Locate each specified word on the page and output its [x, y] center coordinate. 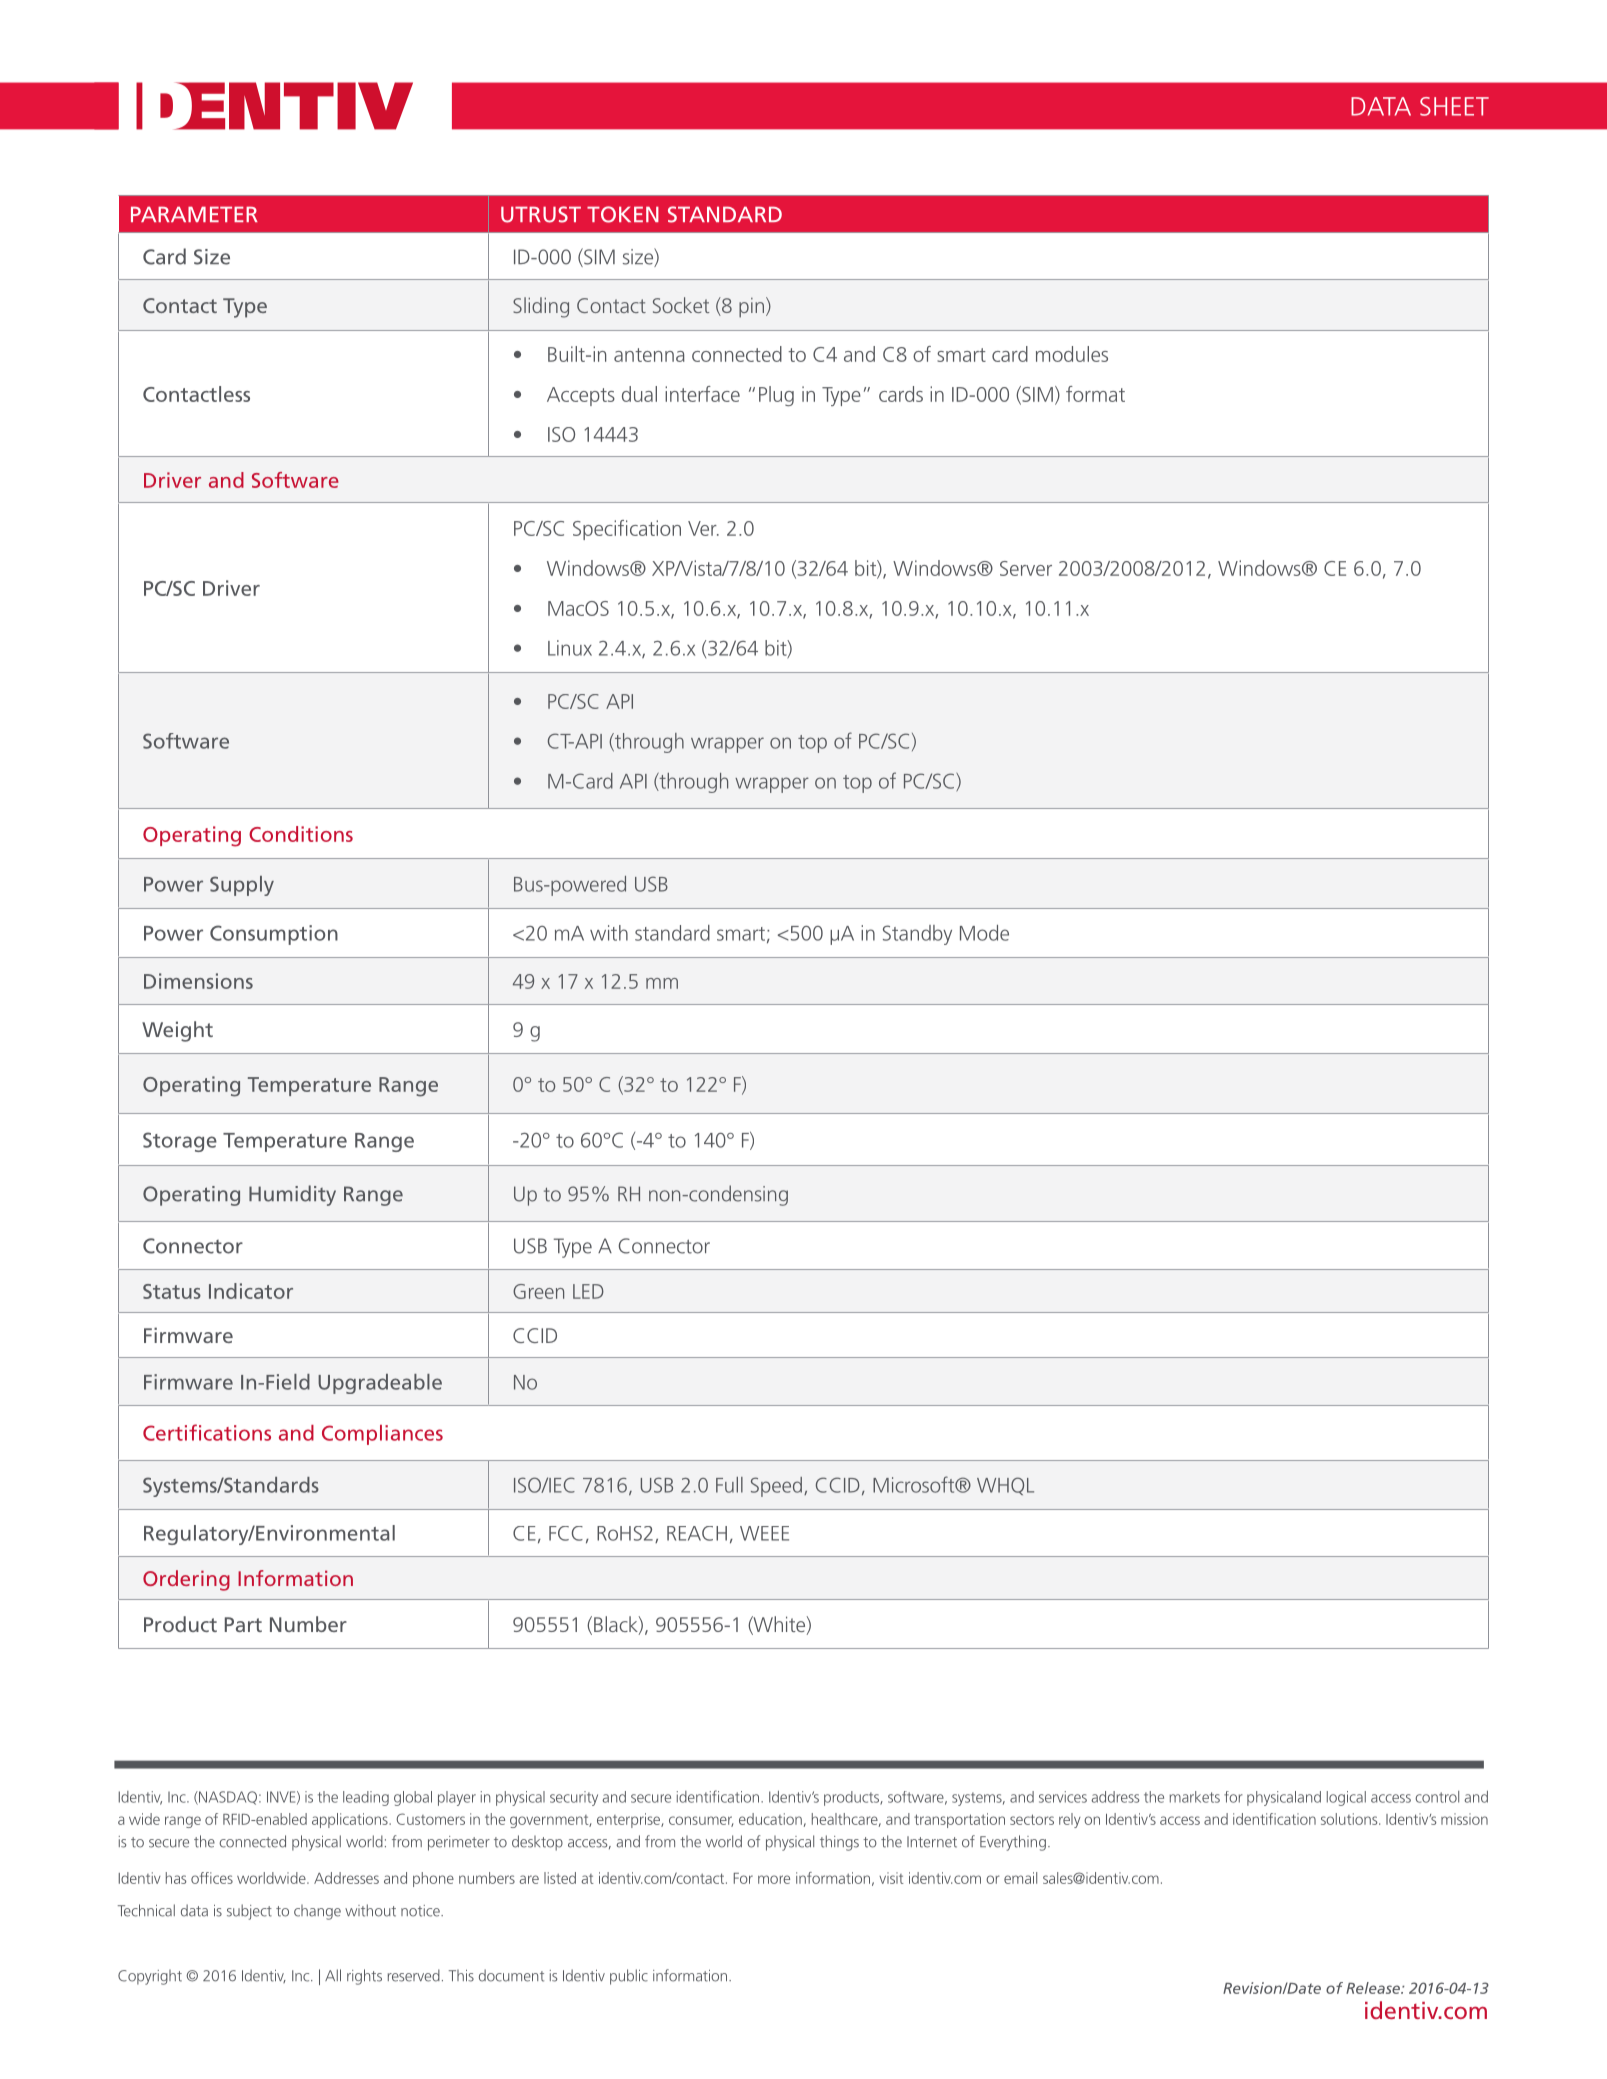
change [317, 1912]
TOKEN [623, 214]
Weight [177, 1031]
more [774, 1879]
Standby [917, 935]
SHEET [1454, 106]
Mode [984, 933]
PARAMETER [194, 214]
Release [1374, 1988]
